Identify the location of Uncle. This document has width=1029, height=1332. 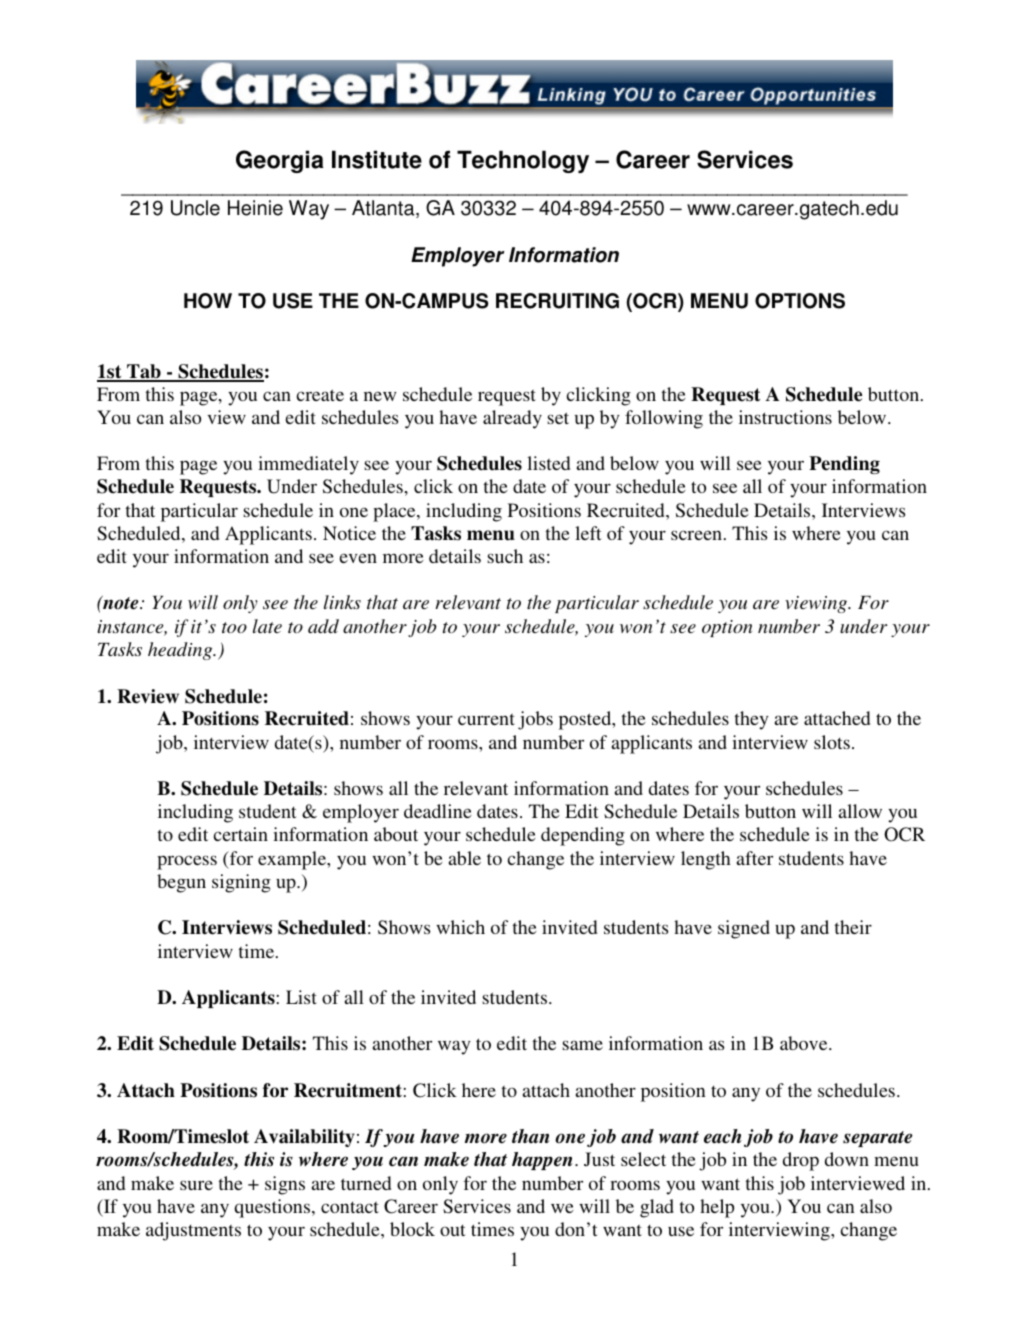
(195, 208).
